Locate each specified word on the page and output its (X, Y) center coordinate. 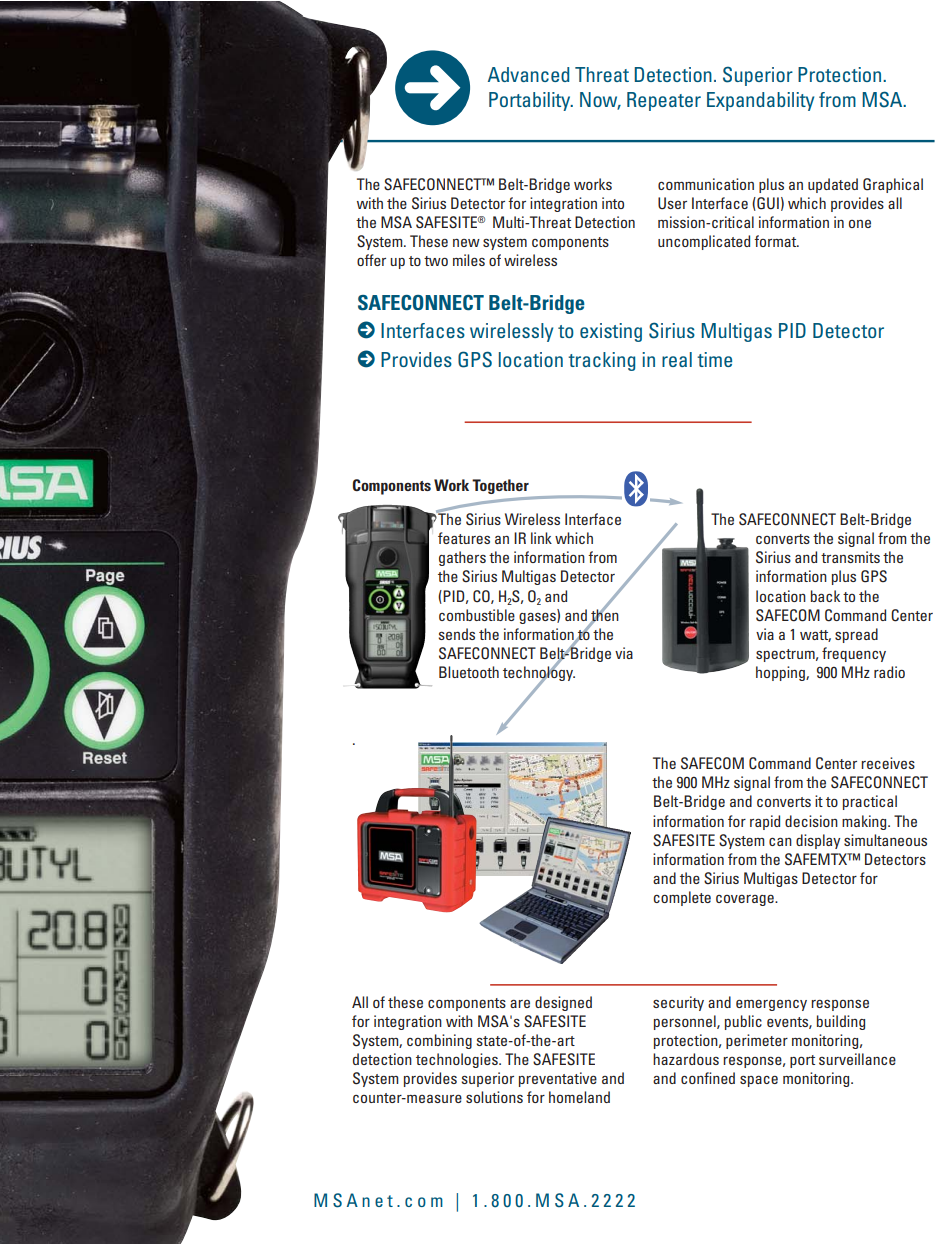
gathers (462, 558)
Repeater (664, 101)
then (604, 615)
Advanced (528, 74)
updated (833, 185)
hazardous (686, 1059)
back (825, 596)
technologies (458, 1060)
